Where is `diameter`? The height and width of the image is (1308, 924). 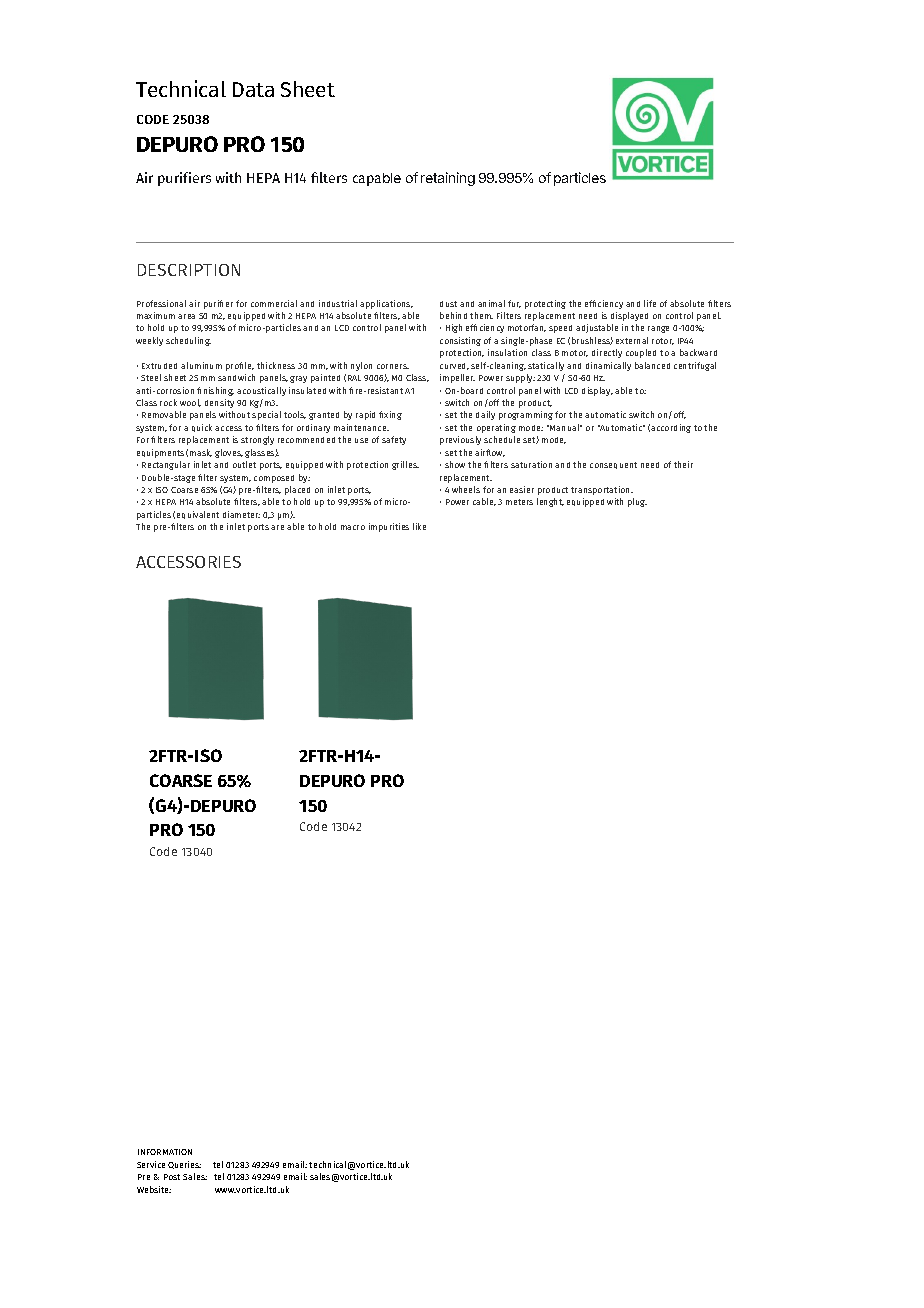 diameter is located at coordinates (241, 514).
